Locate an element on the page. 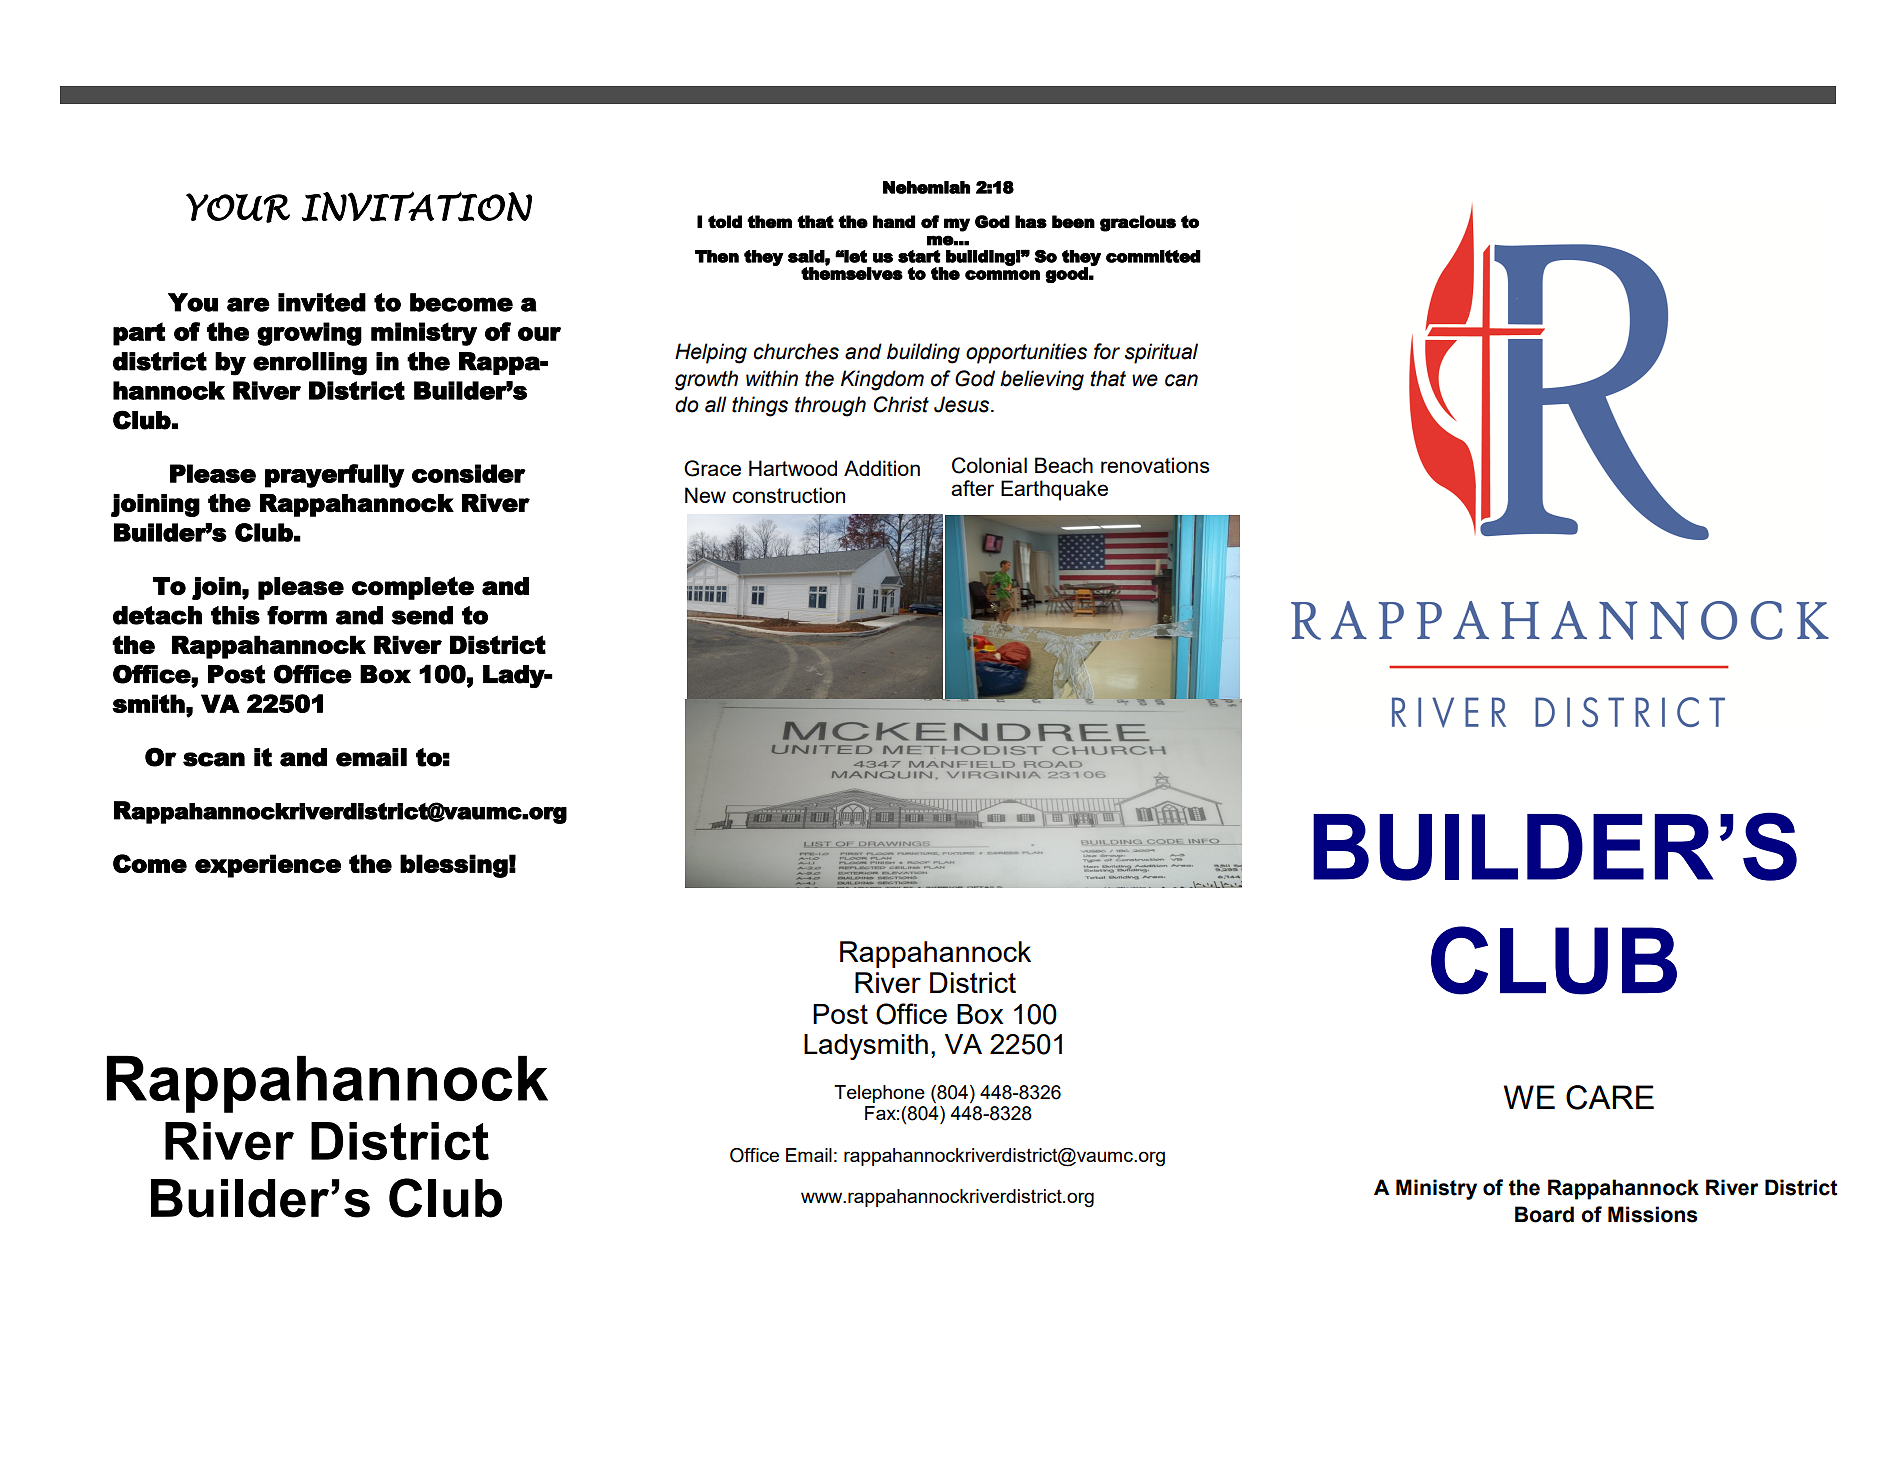 The height and width of the document is (1465, 1896). hand is located at coordinates (894, 222).
